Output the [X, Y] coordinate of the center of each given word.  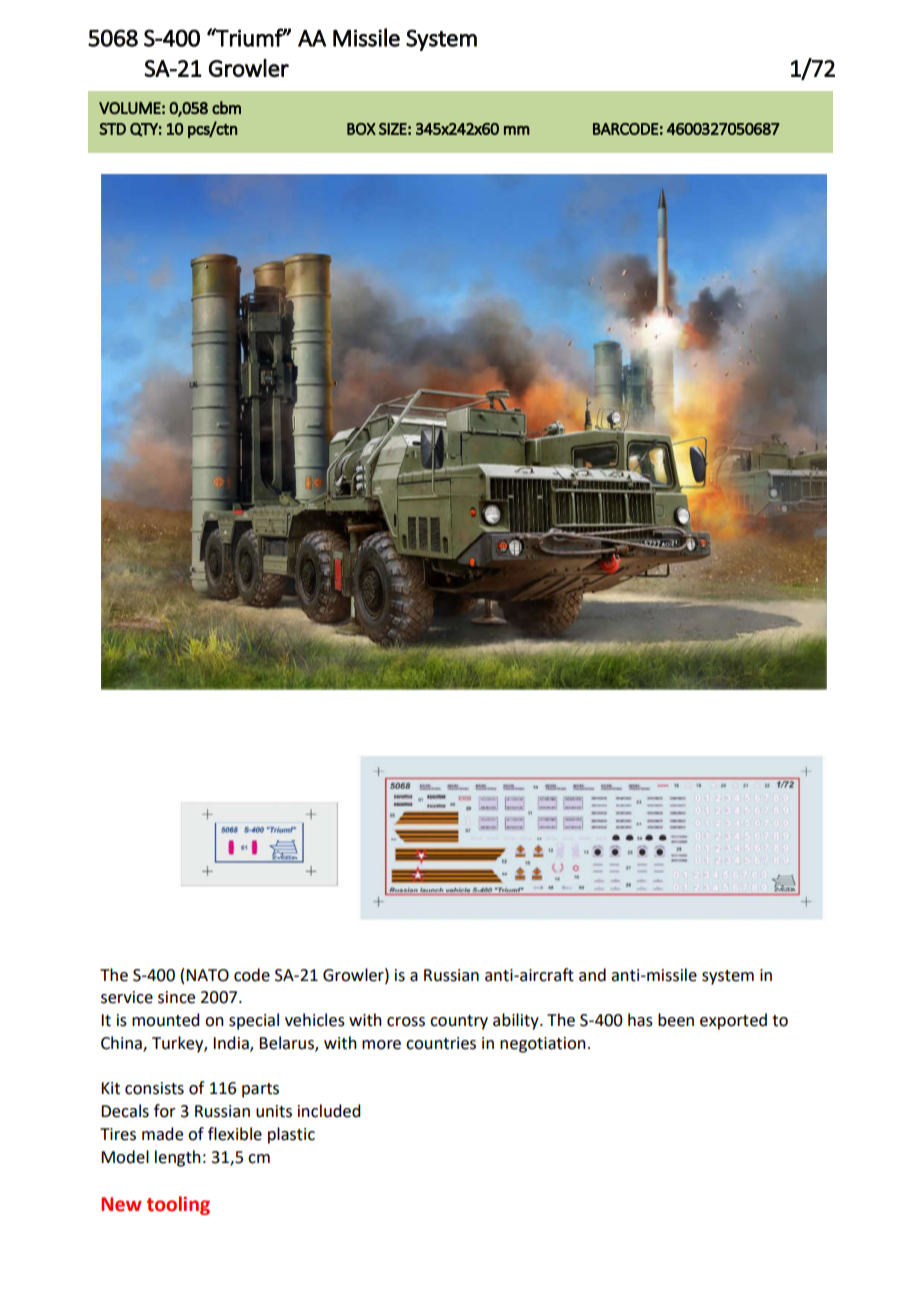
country [459, 1022]
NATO [207, 975]
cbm [226, 107]
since [176, 997]
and [592, 975]
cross [406, 1022]
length [178, 1158]
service [127, 997]
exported [733, 1021]
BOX [361, 129]
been [676, 1020]
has [640, 1020]
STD [112, 129]
